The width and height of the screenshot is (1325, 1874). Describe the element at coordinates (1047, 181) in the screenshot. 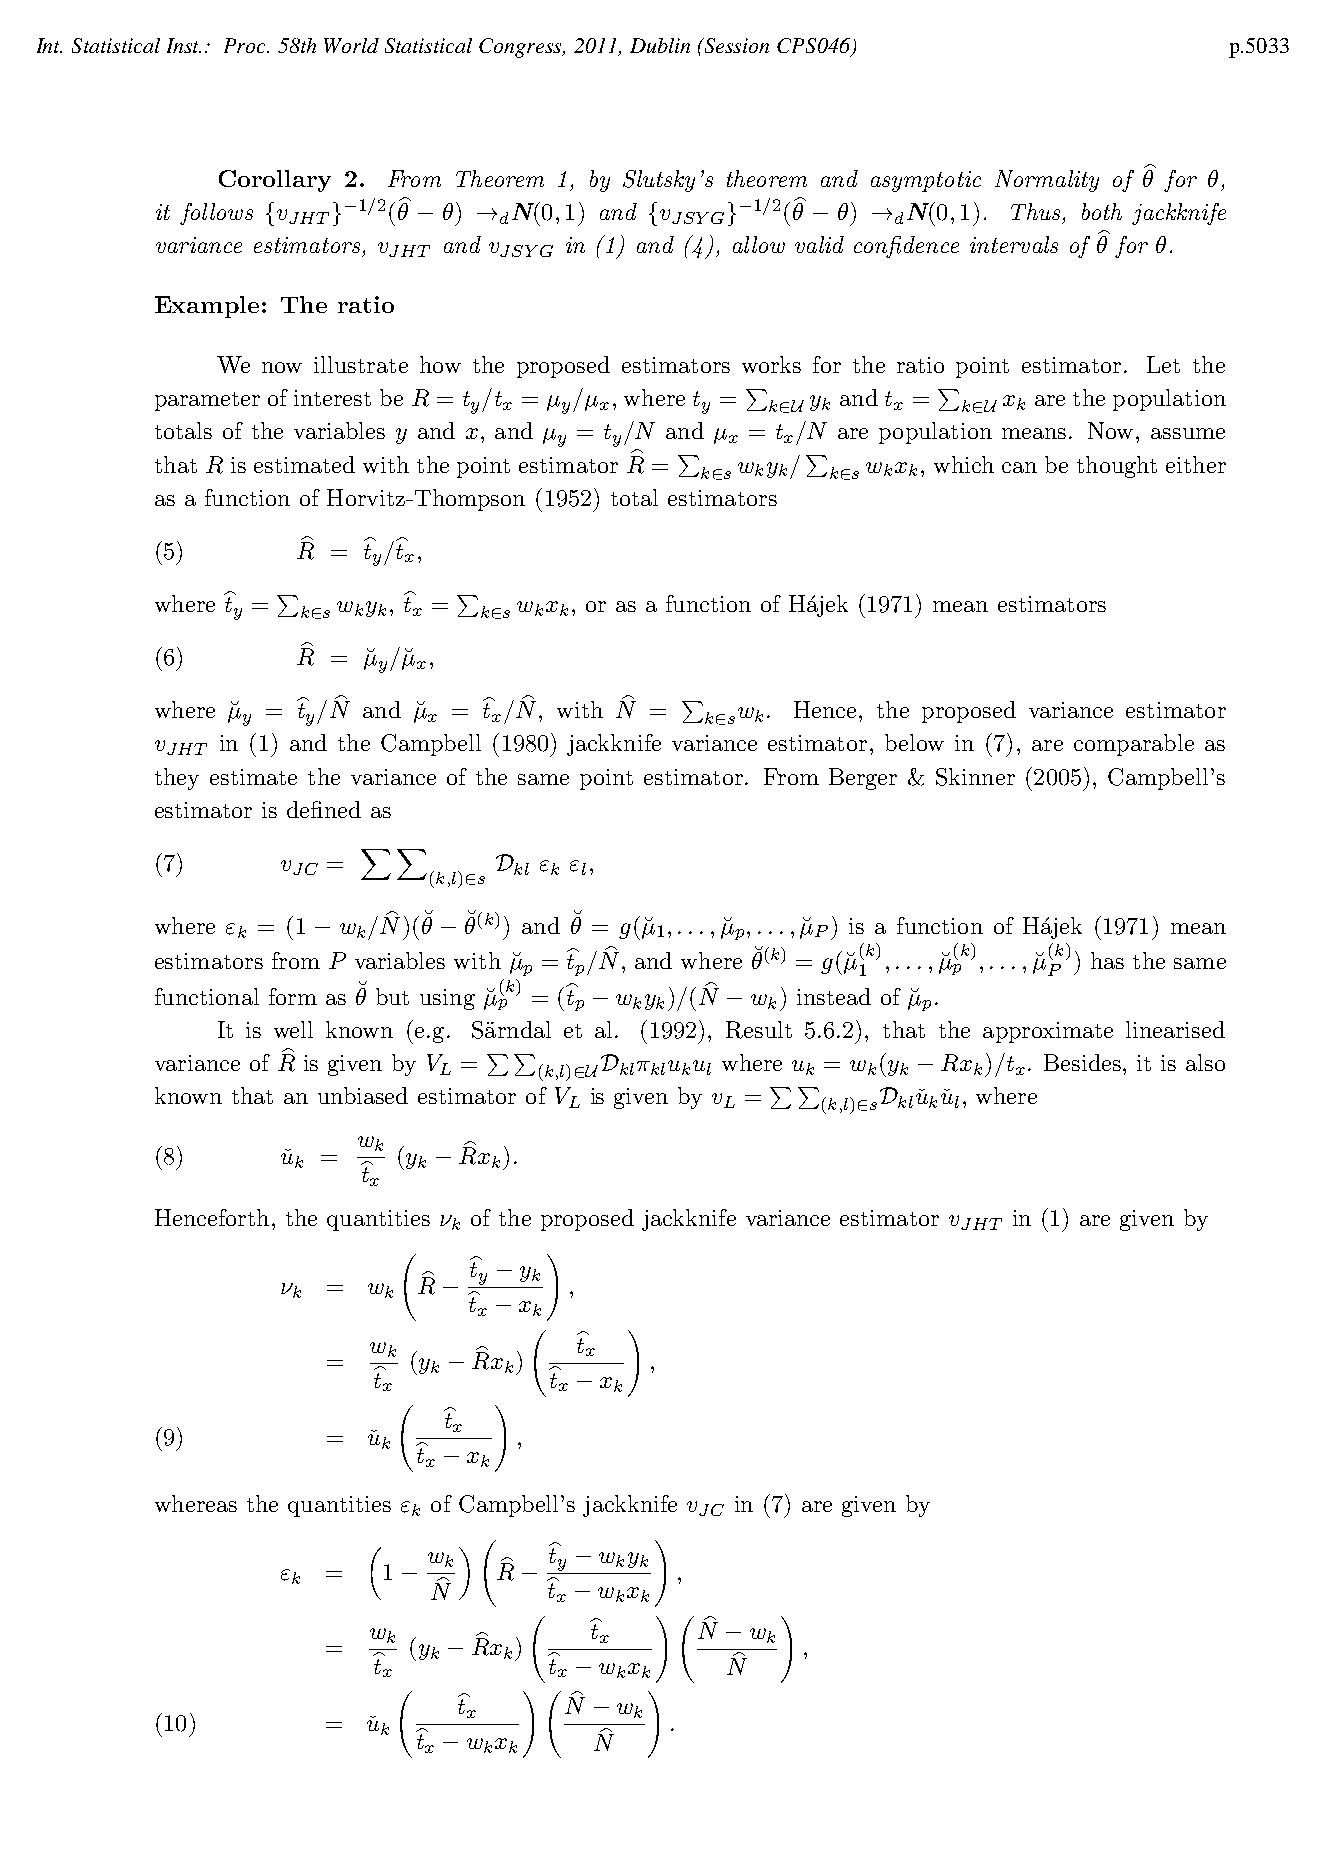

I see `Normality` at that location.
